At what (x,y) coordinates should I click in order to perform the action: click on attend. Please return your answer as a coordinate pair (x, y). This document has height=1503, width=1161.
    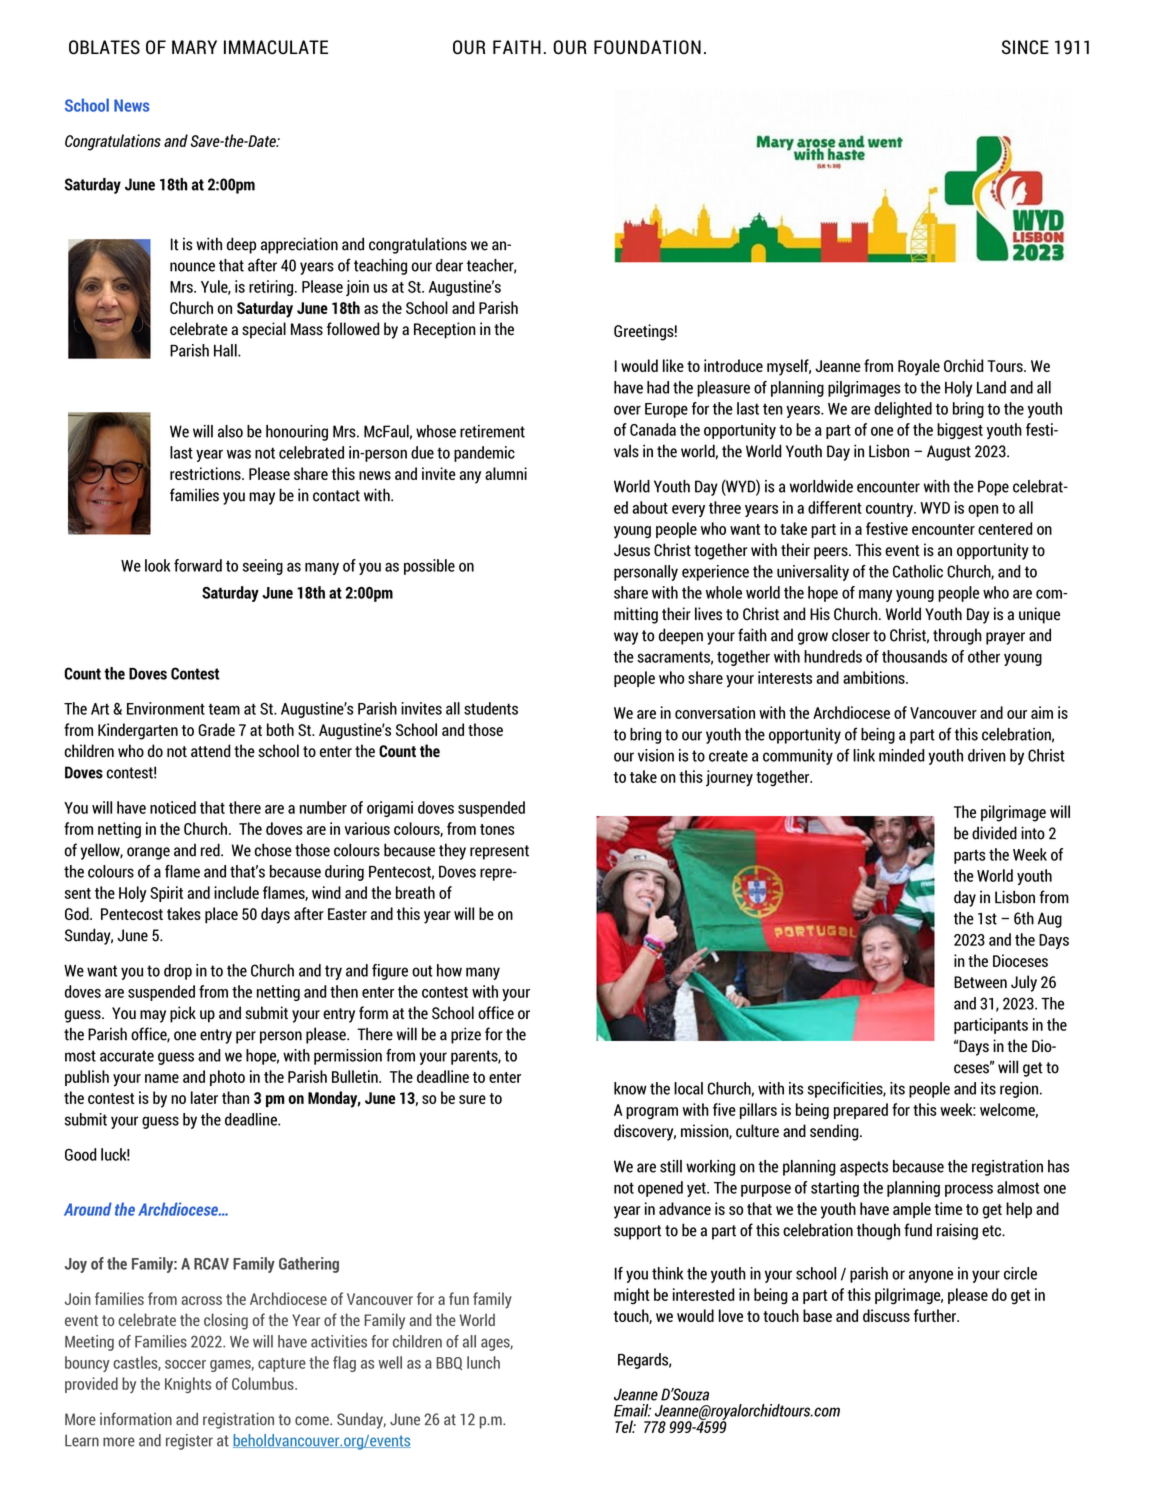
    Looking at the image, I should click on (211, 750).
